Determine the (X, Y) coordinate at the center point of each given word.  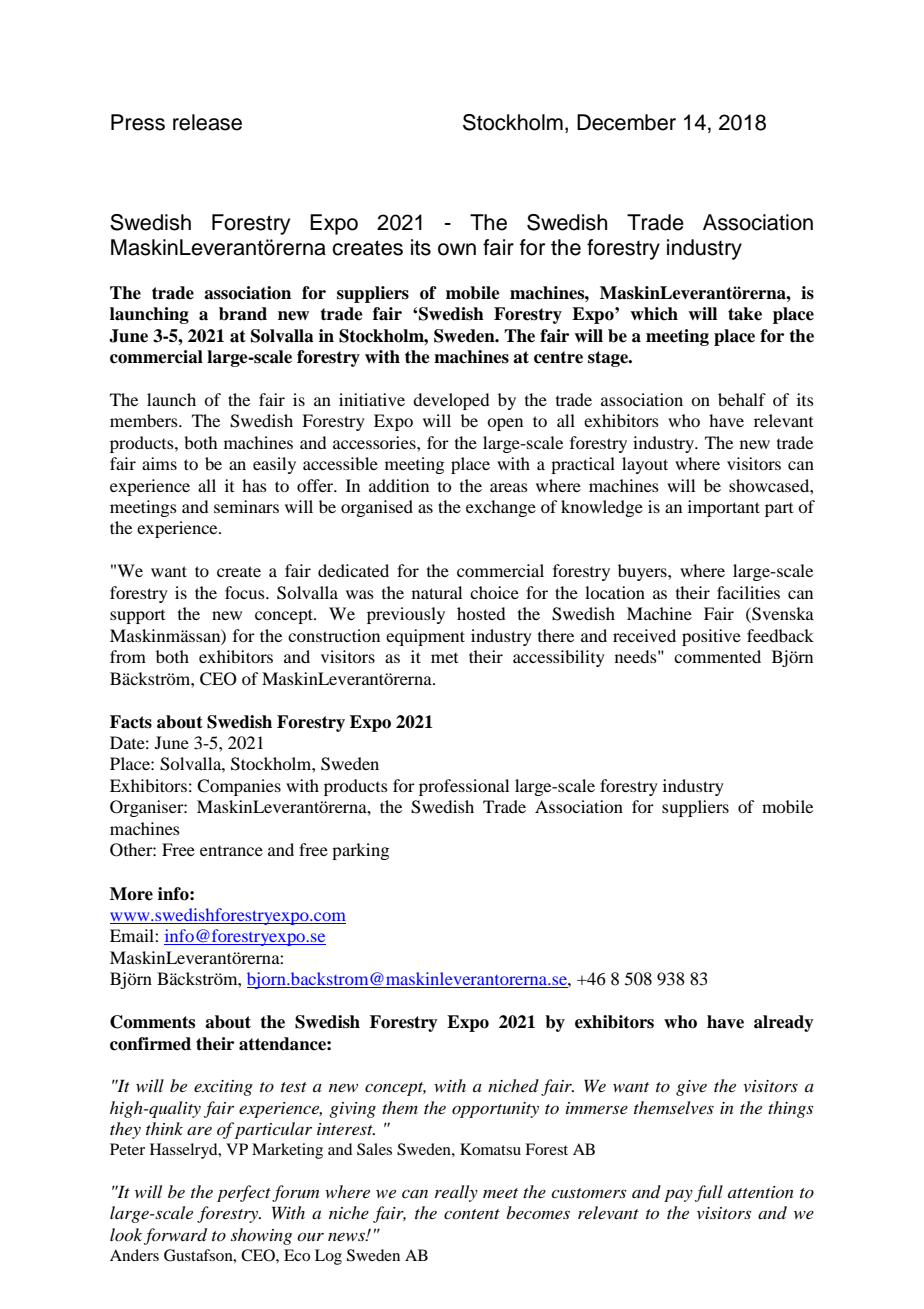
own (457, 249)
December (626, 122)
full (709, 1193)
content (472, 1214)
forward (175, 1236)
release (207, 122)
